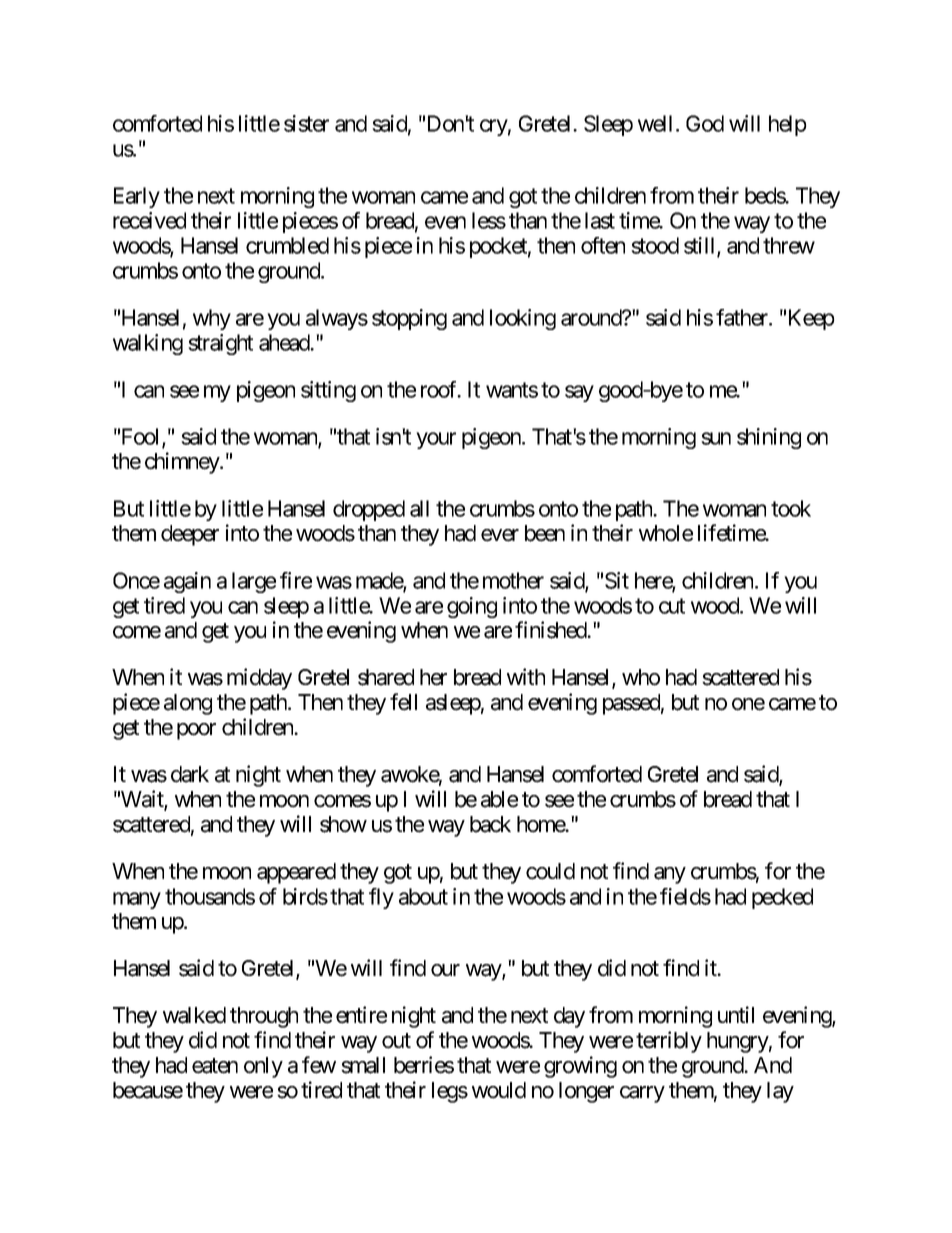 Image resolution: width=952 pixels, height=1233 pixels. I want to click on sister, so click(306, 123).
